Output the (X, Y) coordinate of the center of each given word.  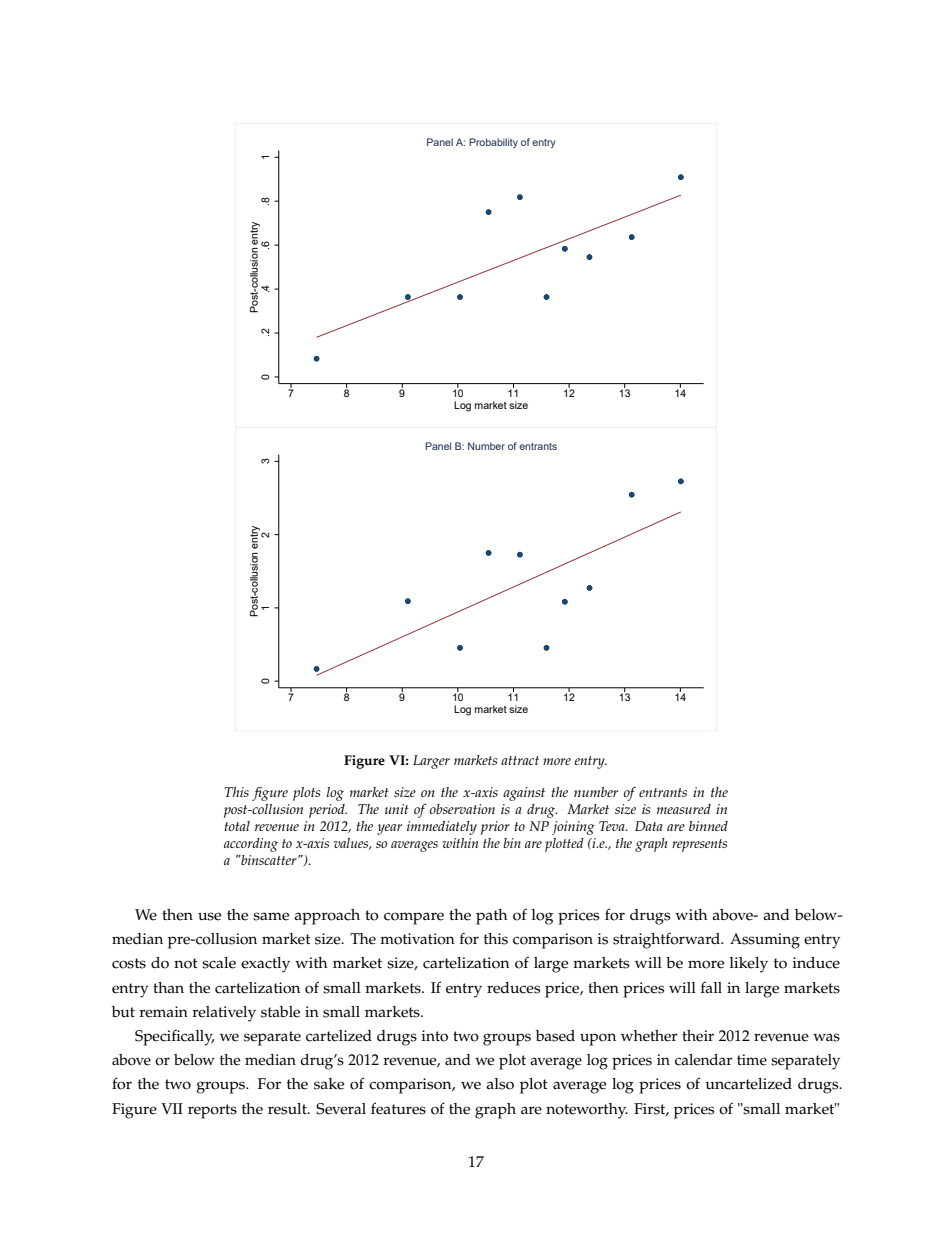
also (500, 1084)
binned (708, 826)
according (251, 845)
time (752, 1060)
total (237, 826)
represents (699, 845)
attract (520, 760)
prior (495, 828)
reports (212, 1111)
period (328, 811)
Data (649, 826)
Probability (493, 143)
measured (684, 809)
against (524, 794)
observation (462, 809)
